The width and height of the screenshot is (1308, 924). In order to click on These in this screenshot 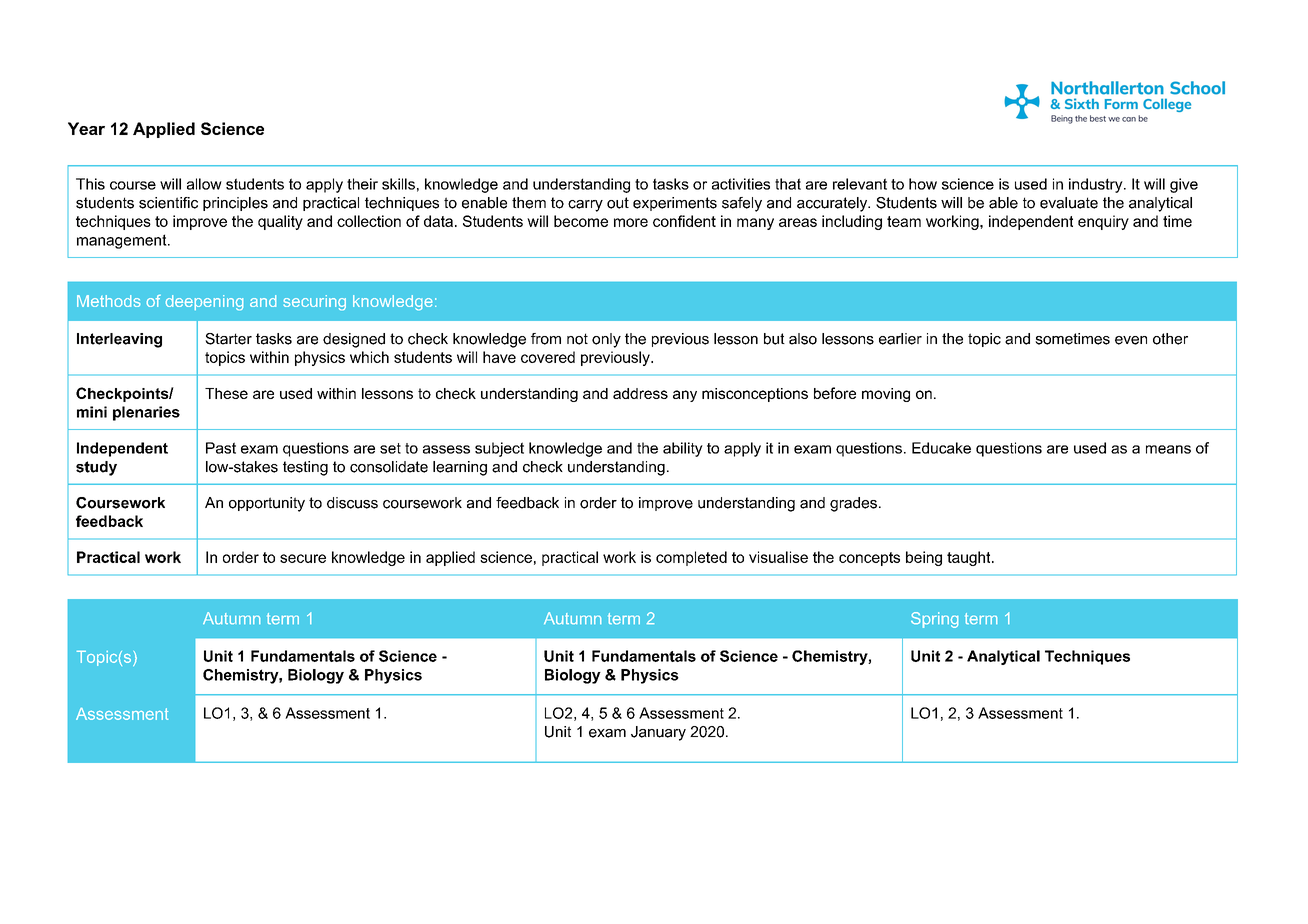, I will do `click(226, 393)`.
